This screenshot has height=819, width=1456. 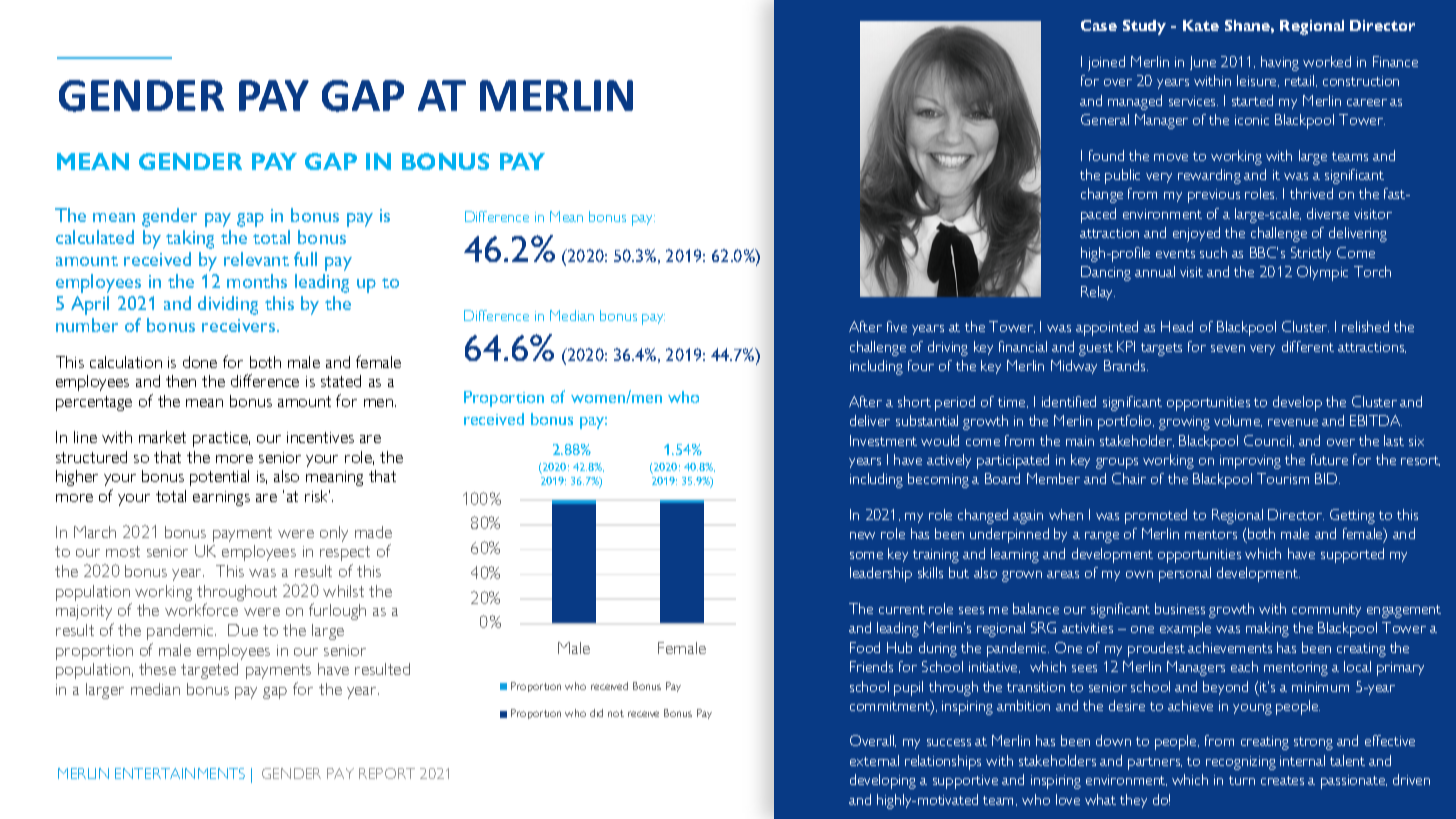 I want to click on external, so click(x=874, y=760).
